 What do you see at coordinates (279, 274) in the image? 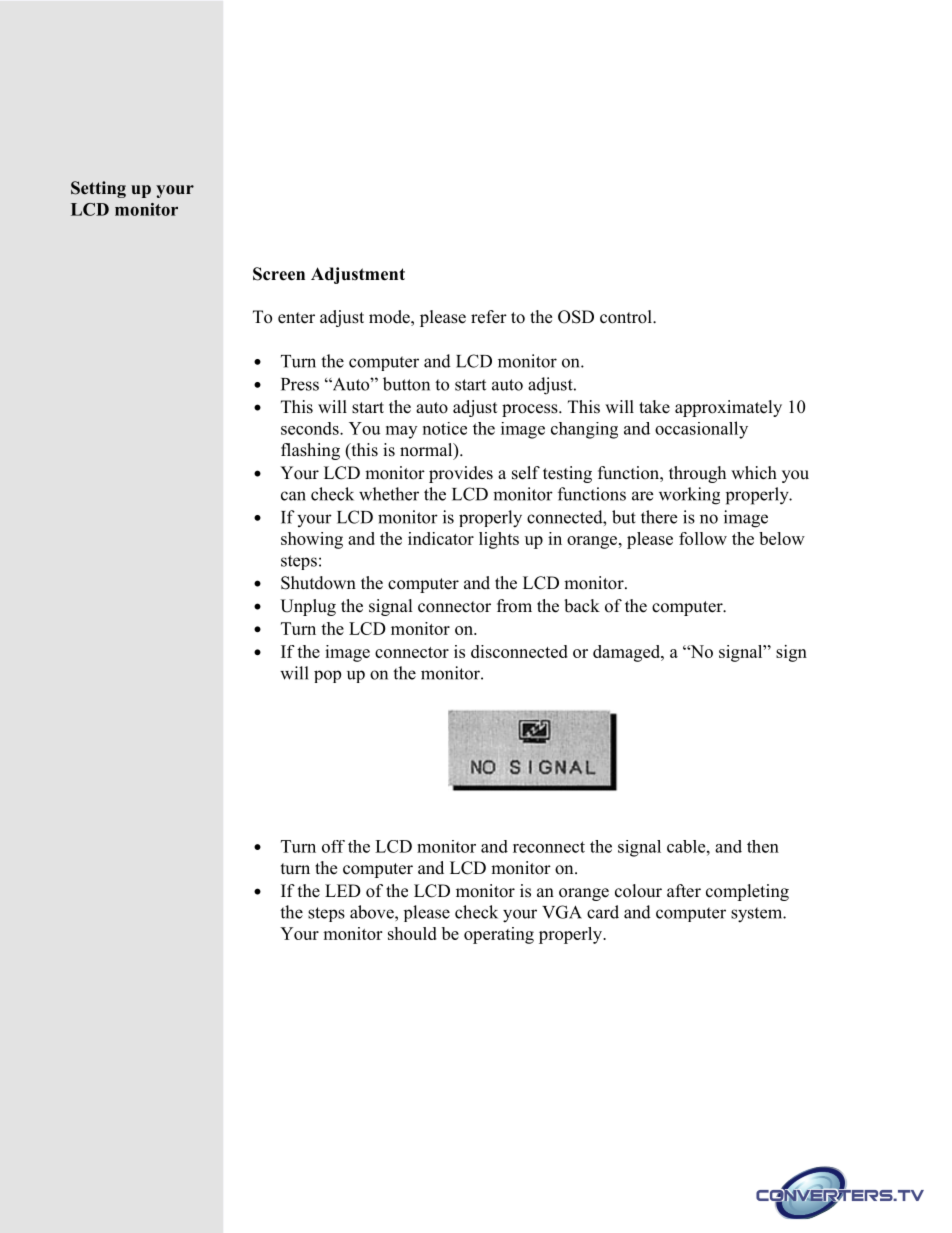
I see `Screen` at bounding box center [279, 274].
